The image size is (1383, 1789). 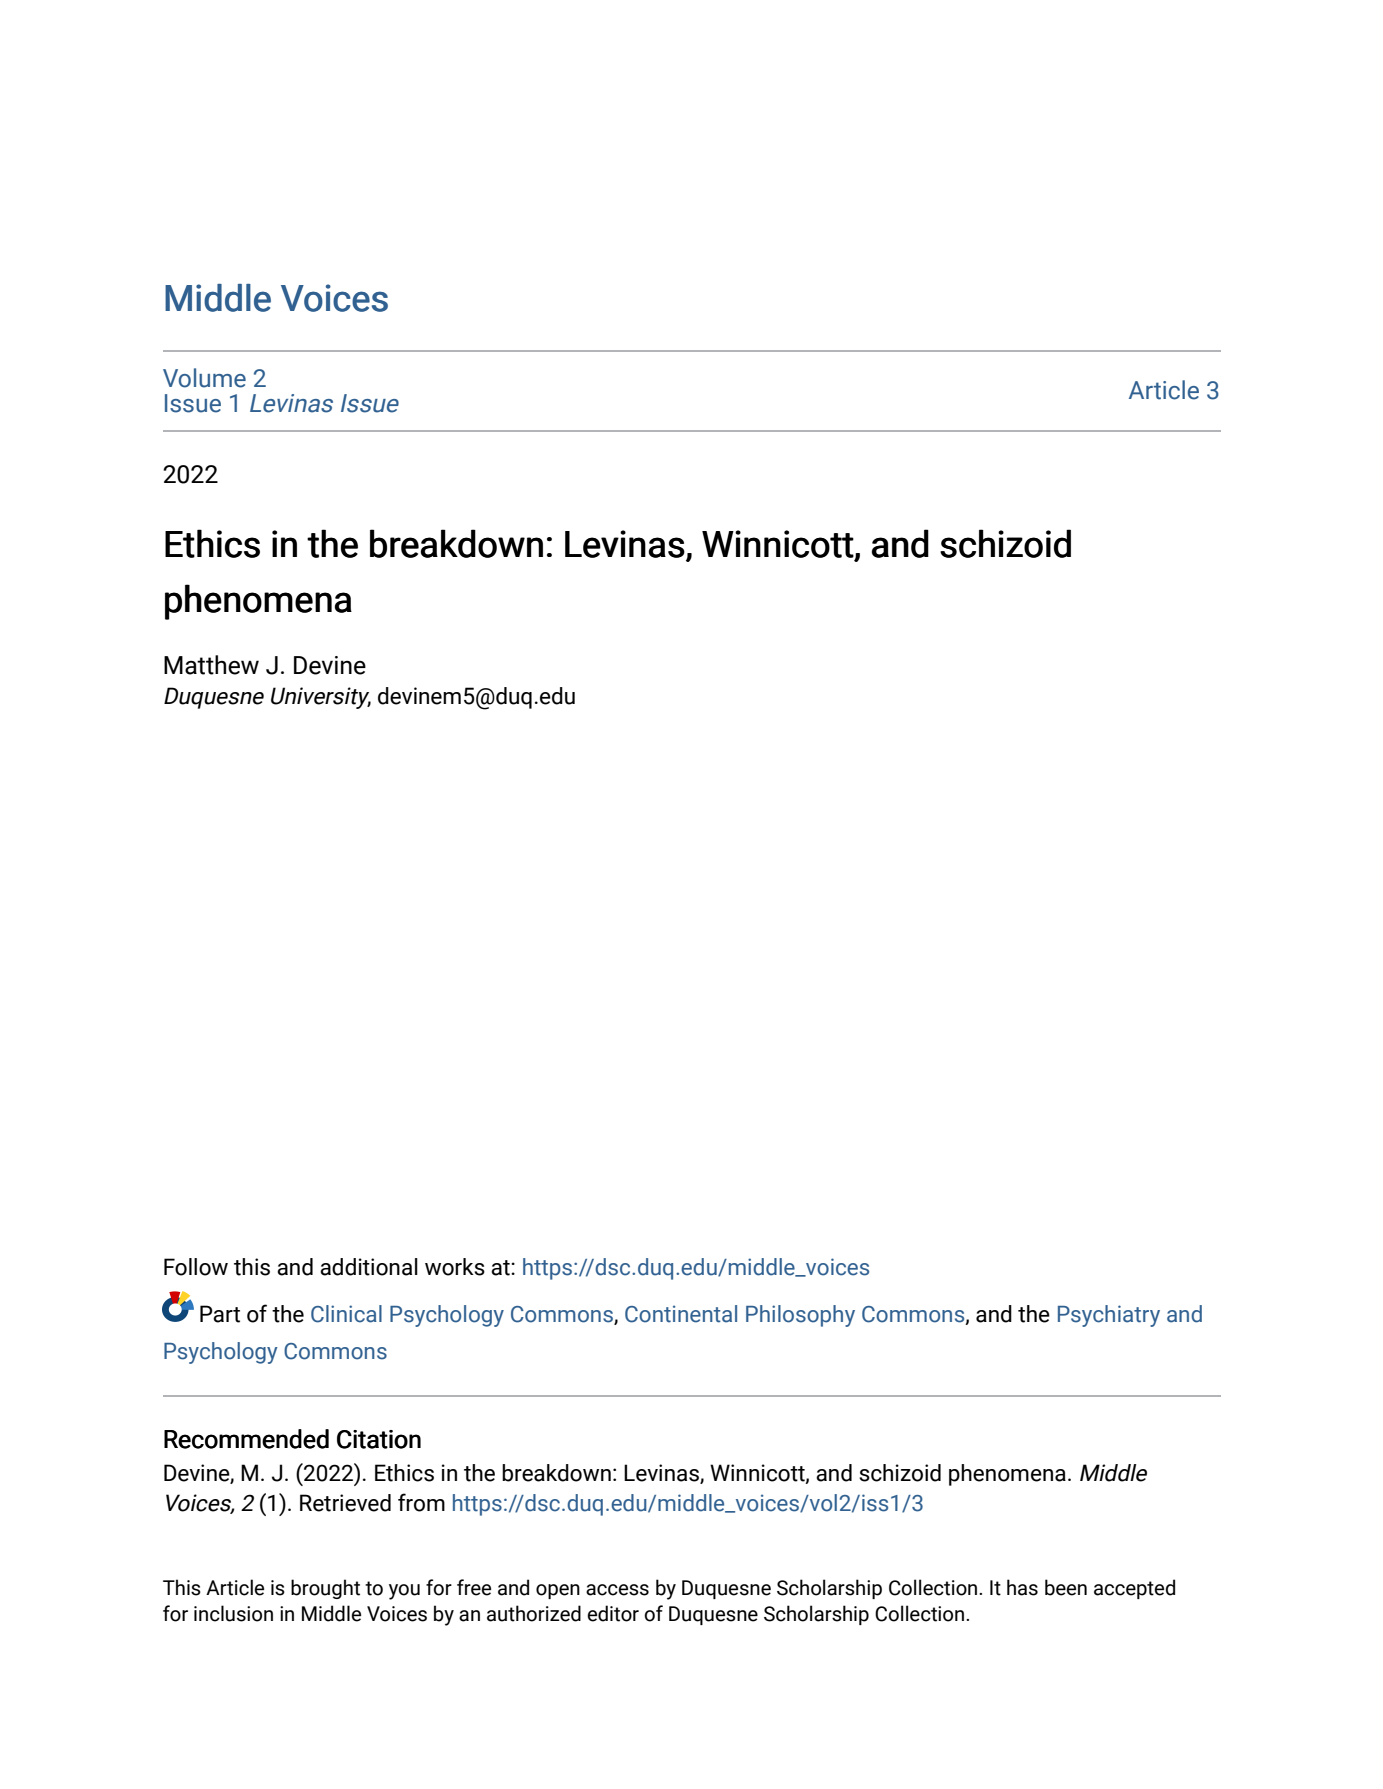 I want to click on Follow, so click(x=196, y=1267).
